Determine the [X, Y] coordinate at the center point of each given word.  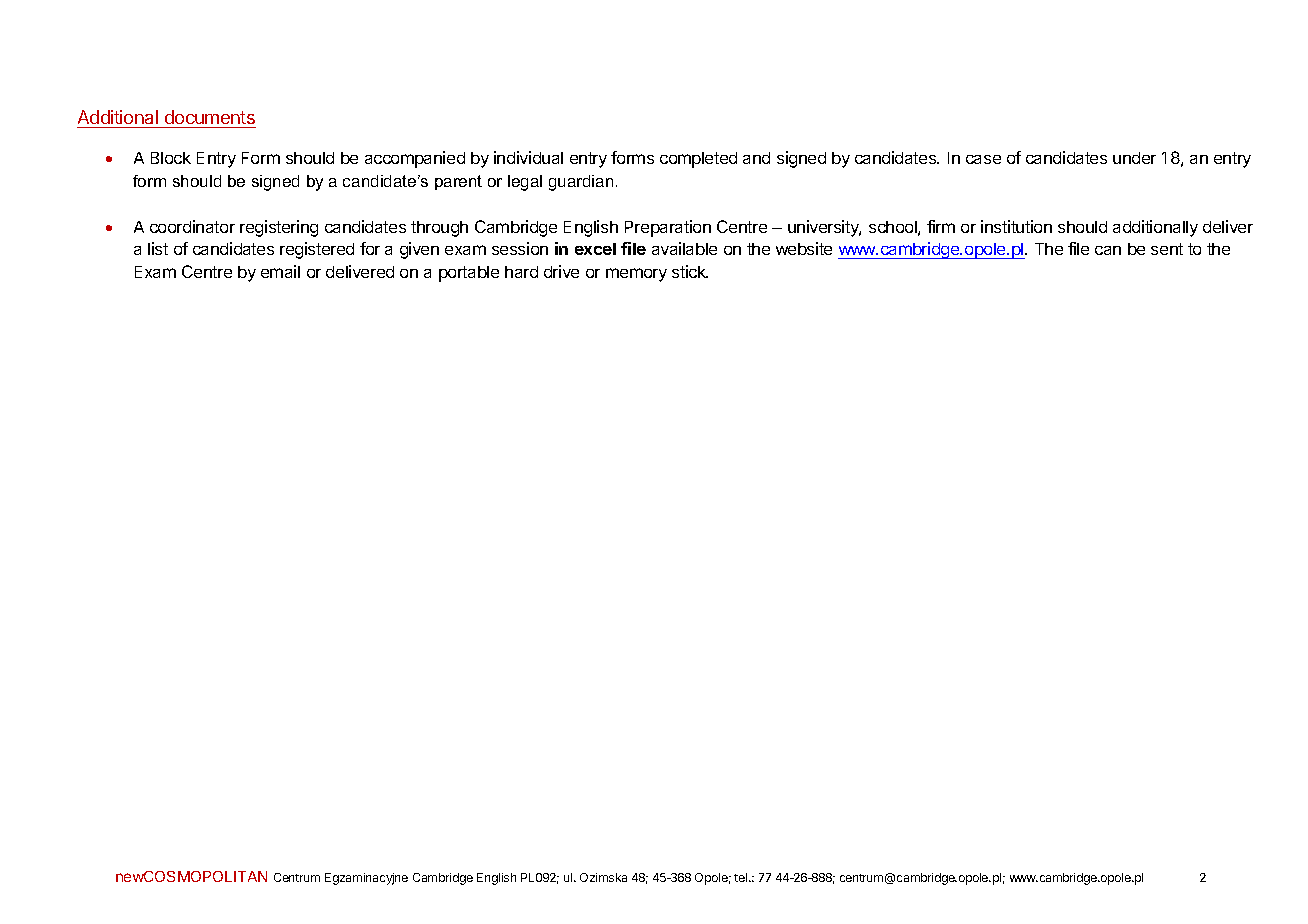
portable [469, 274]
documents [209, 119]
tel [742, 877]
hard [521, 272]
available [684, 248]
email [280, 271]
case [983, 159]
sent [1167, 249]
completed [698, 160]
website [804, 248]
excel [595, 249]
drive [561, 271]
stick [690, 271]
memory [636, 275]
